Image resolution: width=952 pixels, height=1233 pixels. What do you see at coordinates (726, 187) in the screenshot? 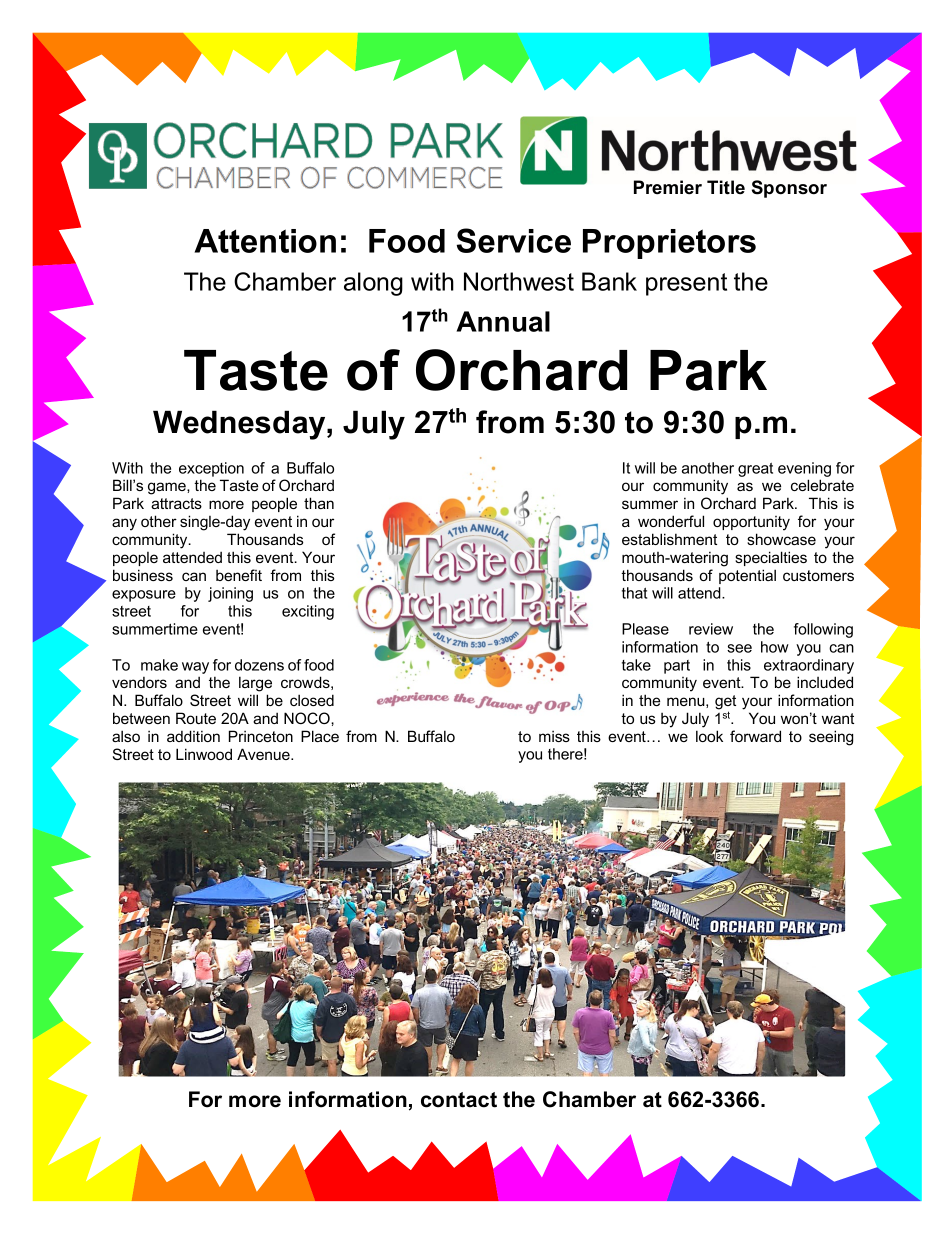
I see `Title` at bounding box center [726, 187].
